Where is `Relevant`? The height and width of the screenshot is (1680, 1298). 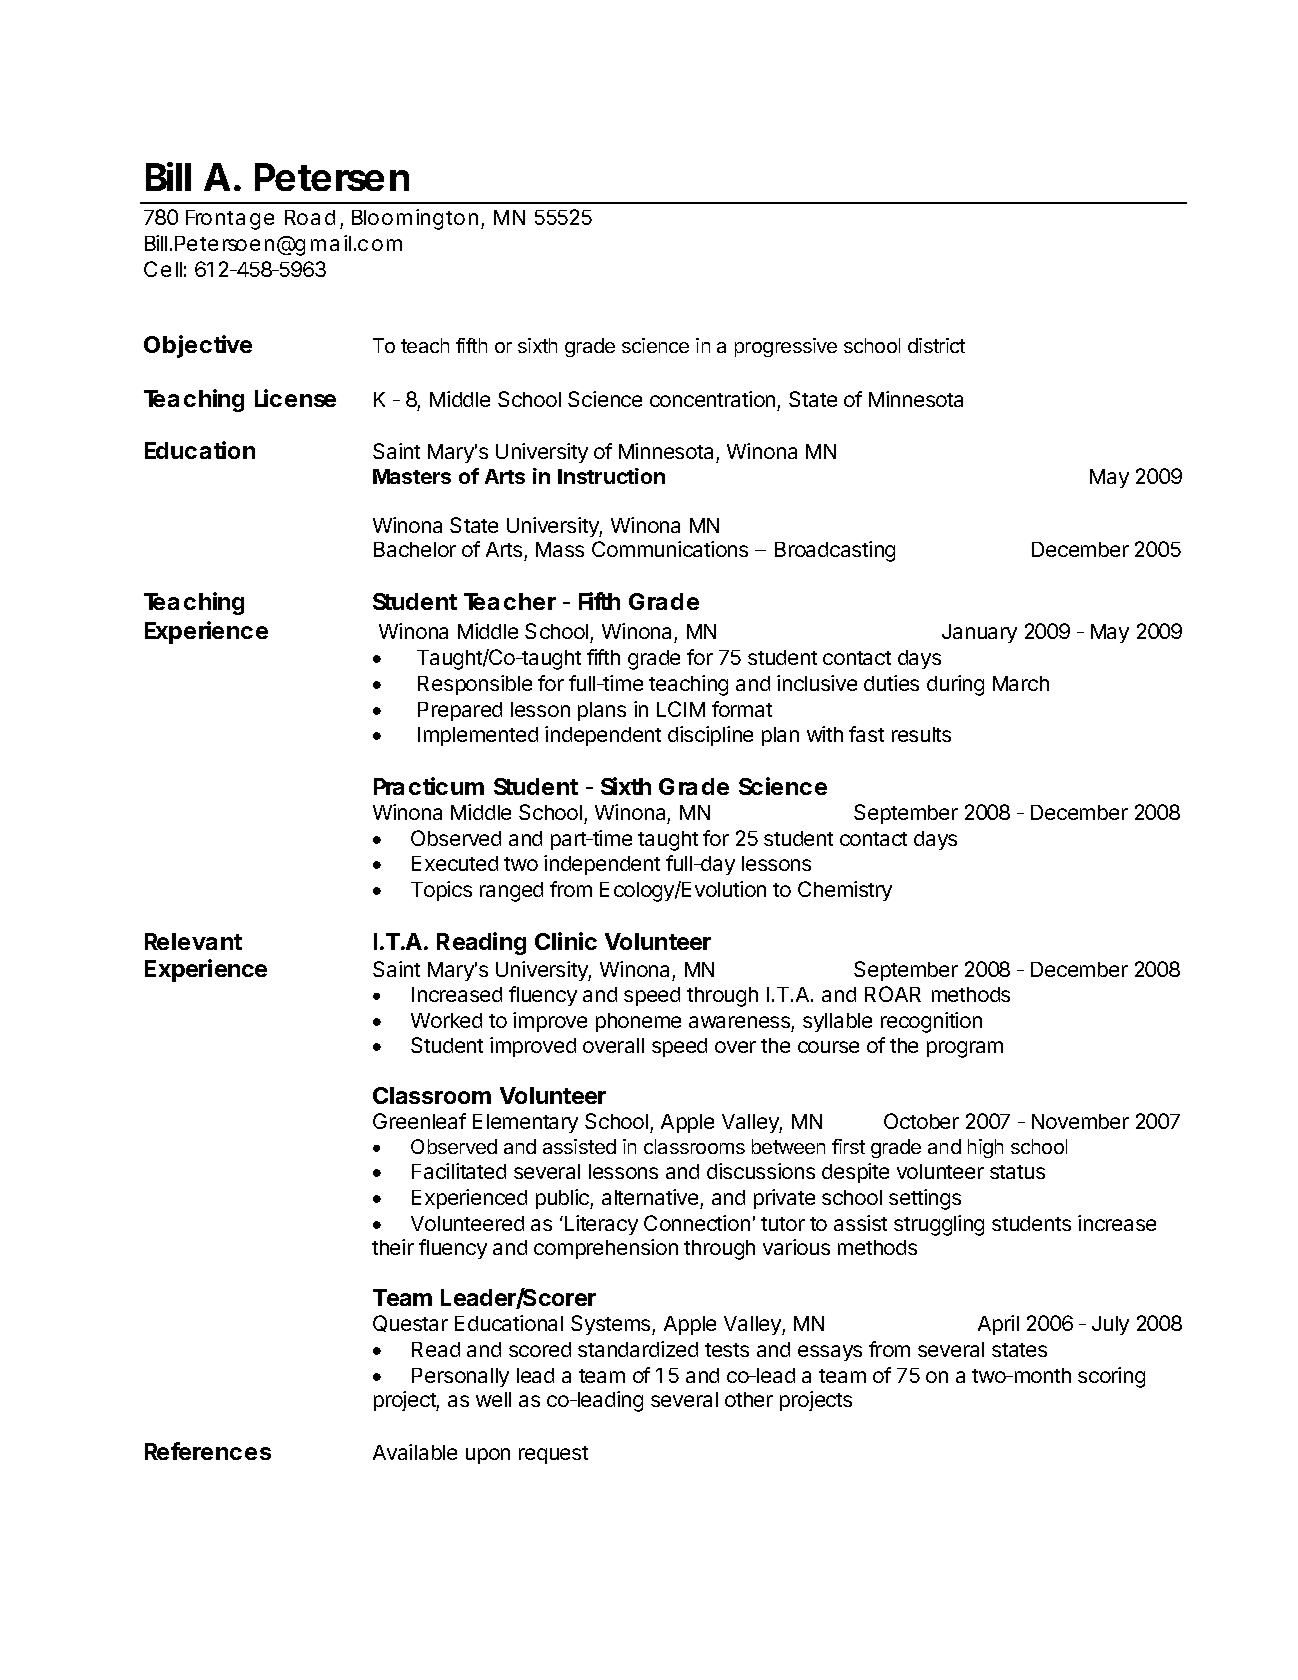 Relevant is located at coordinates (193, 941).
